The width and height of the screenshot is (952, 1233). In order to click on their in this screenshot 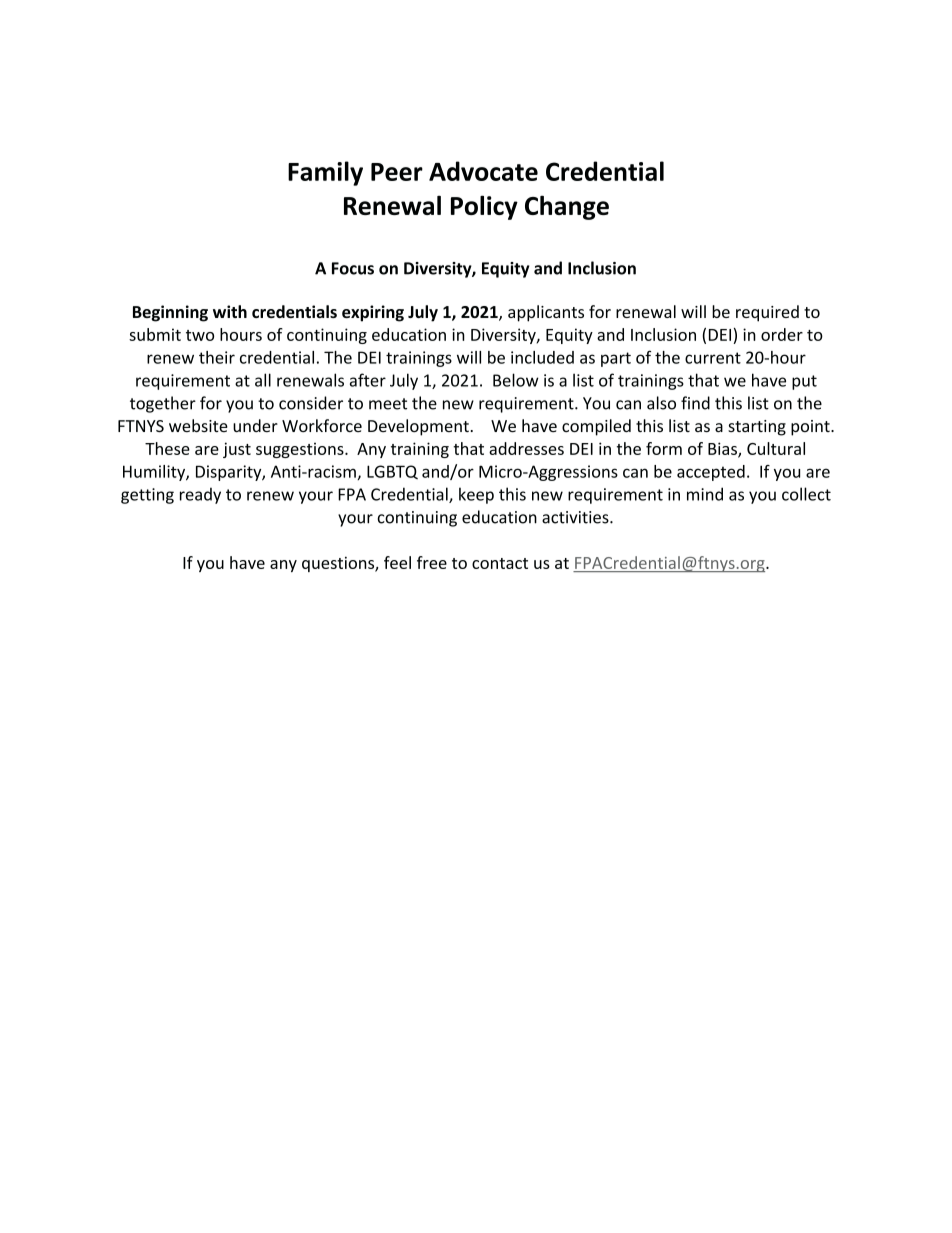, I will do `click(217, 357)`.
